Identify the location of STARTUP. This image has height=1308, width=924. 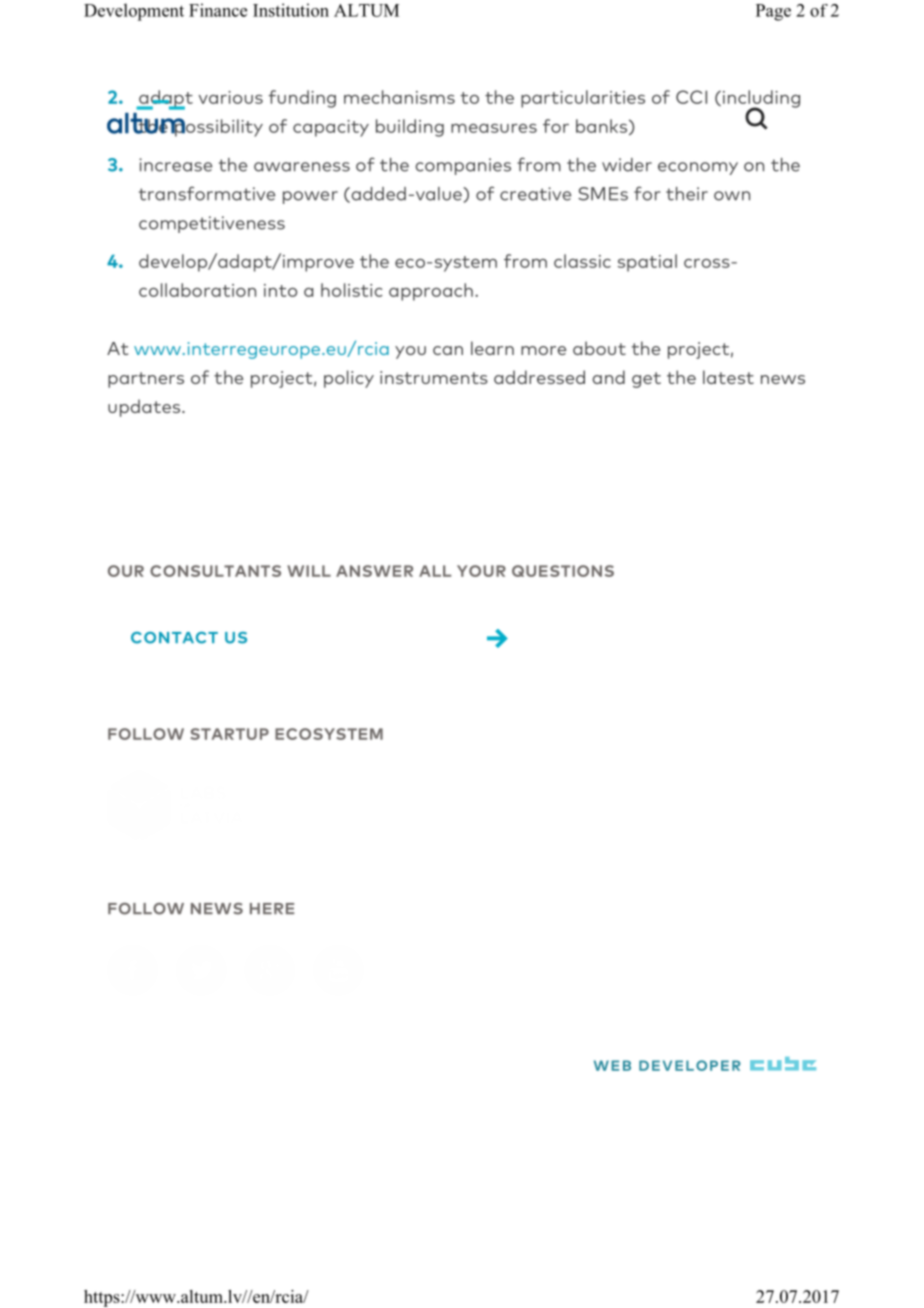
(229, 734).
